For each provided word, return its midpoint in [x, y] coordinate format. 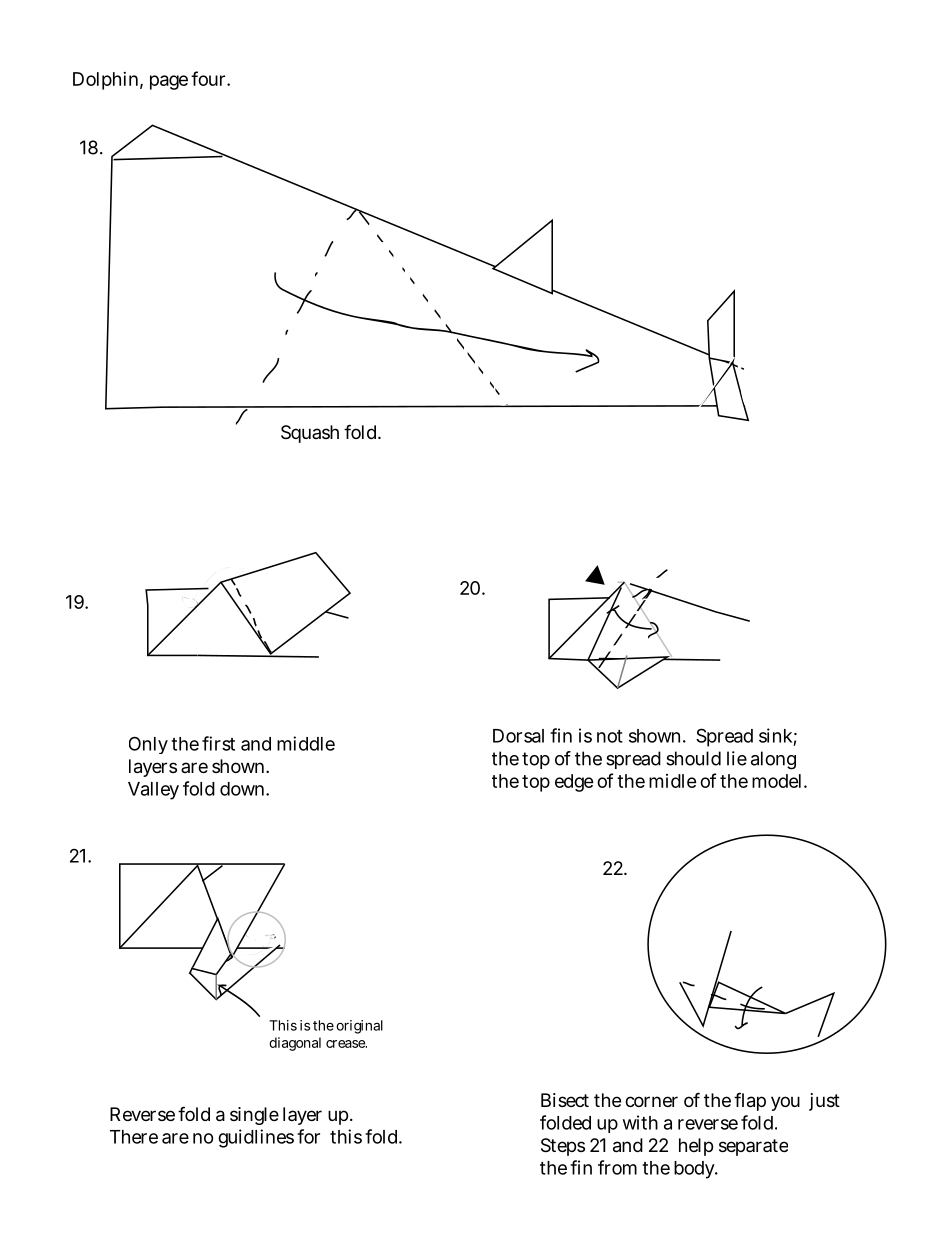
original [359, 1027]
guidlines [256, 1138]
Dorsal [518, 736]
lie [737, 758]
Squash [310, 434]
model [778, 781]
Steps [563, 1147]
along [773, 760]
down [243, 789]
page [169, 82]
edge [574, 783]
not [610, 736]
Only [148, 745]
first [218, 743]
